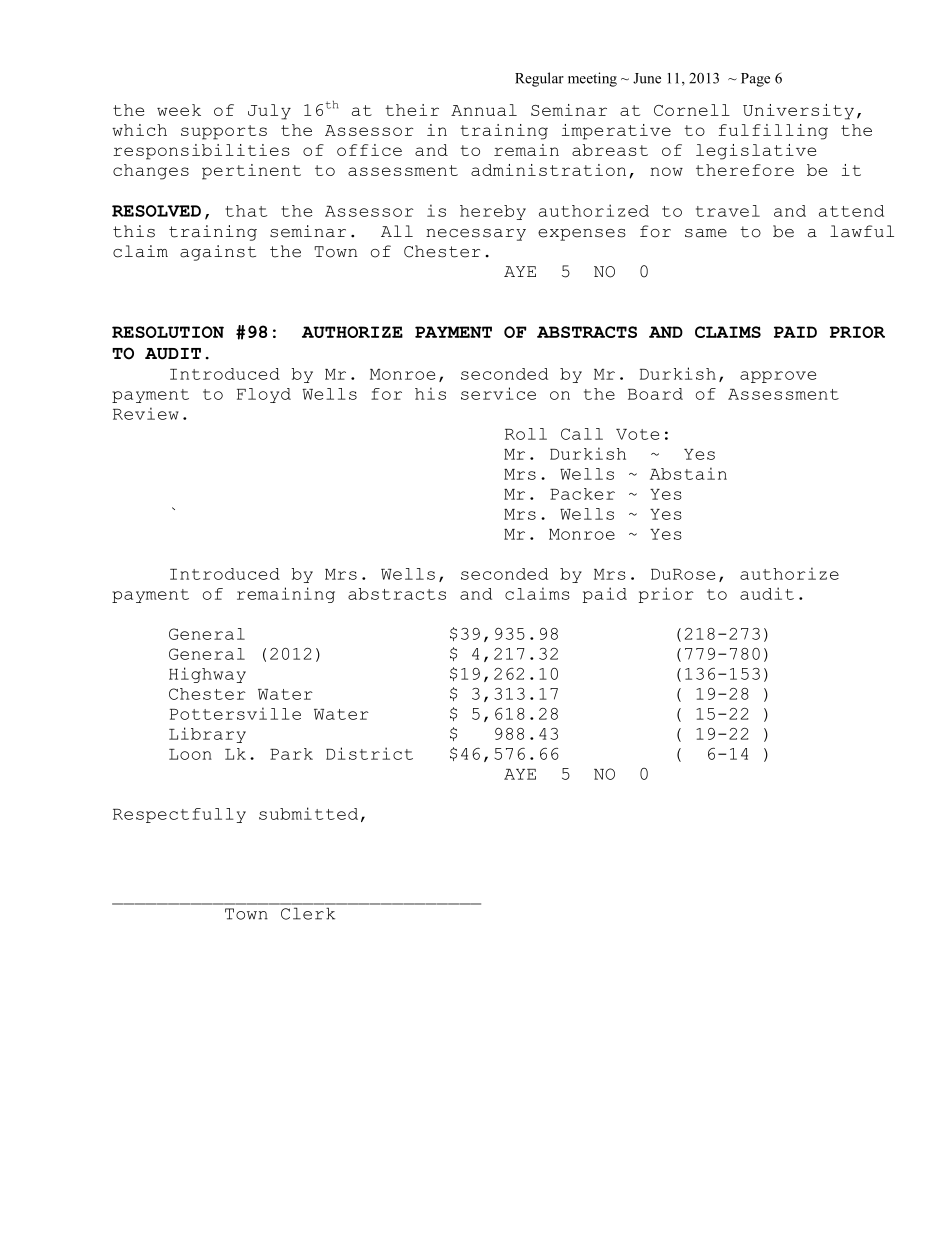 The height and width of the page is (1233, 952). Describe the element at coordinates (179, 110) in the page. I see `week` at that location.
